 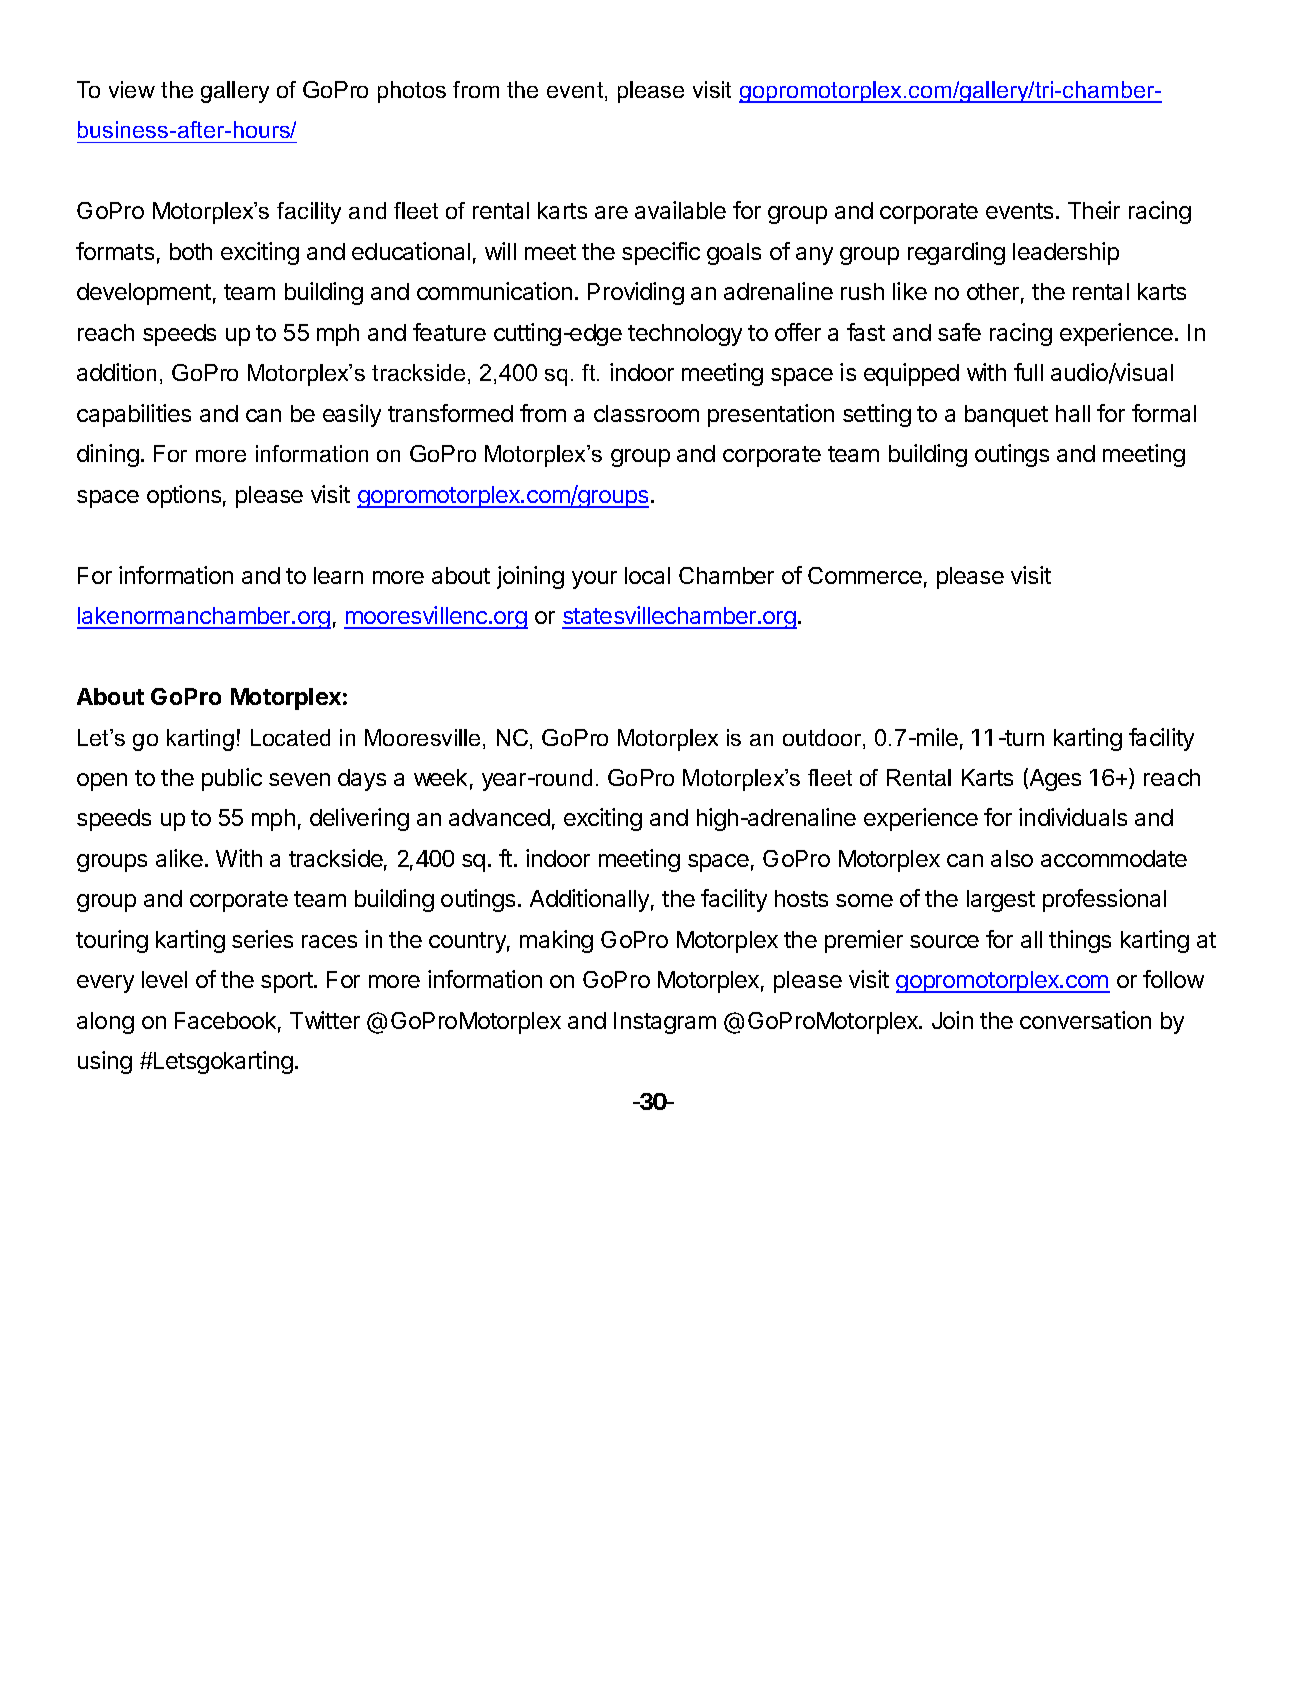 What do you see at coordinates (132, 89) in the page?
I see `view` at bounding box center [132, 89].
